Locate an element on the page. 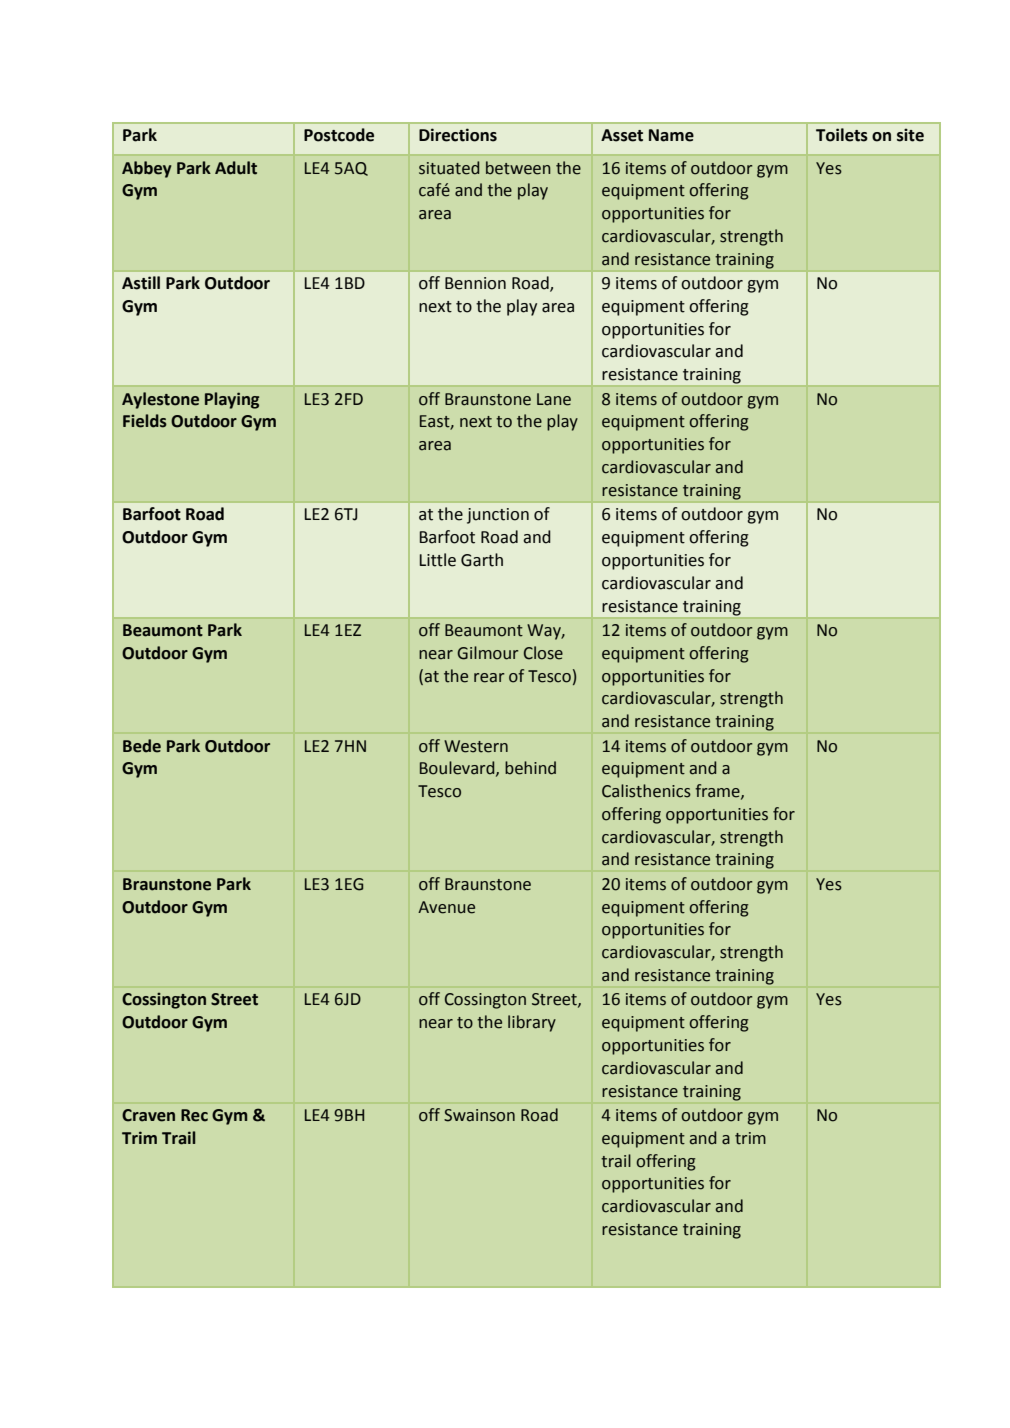  Adult is located at coordinates (236, 168).
